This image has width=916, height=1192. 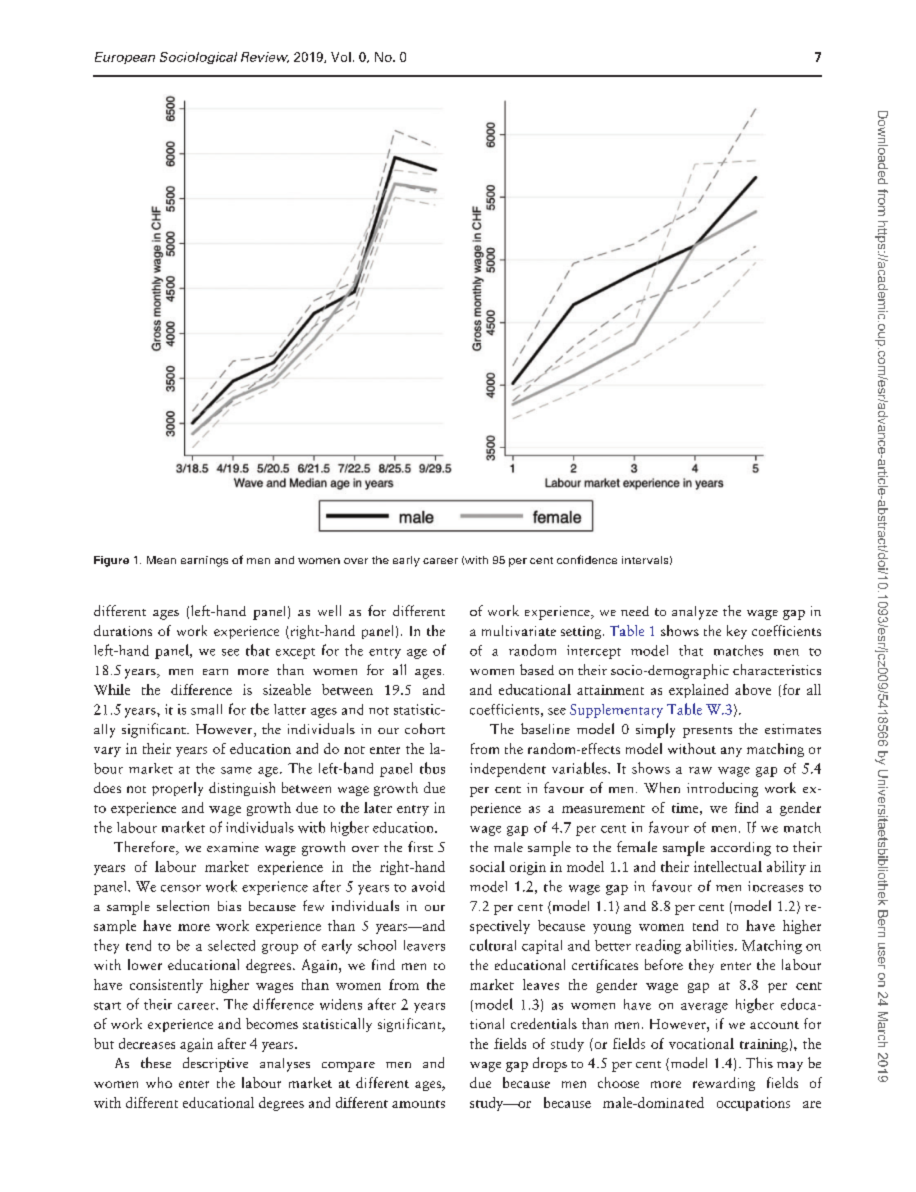 What do you see at coordinates (698, 691) in the image?
I see `explained` at bounding box center [698, 691].
